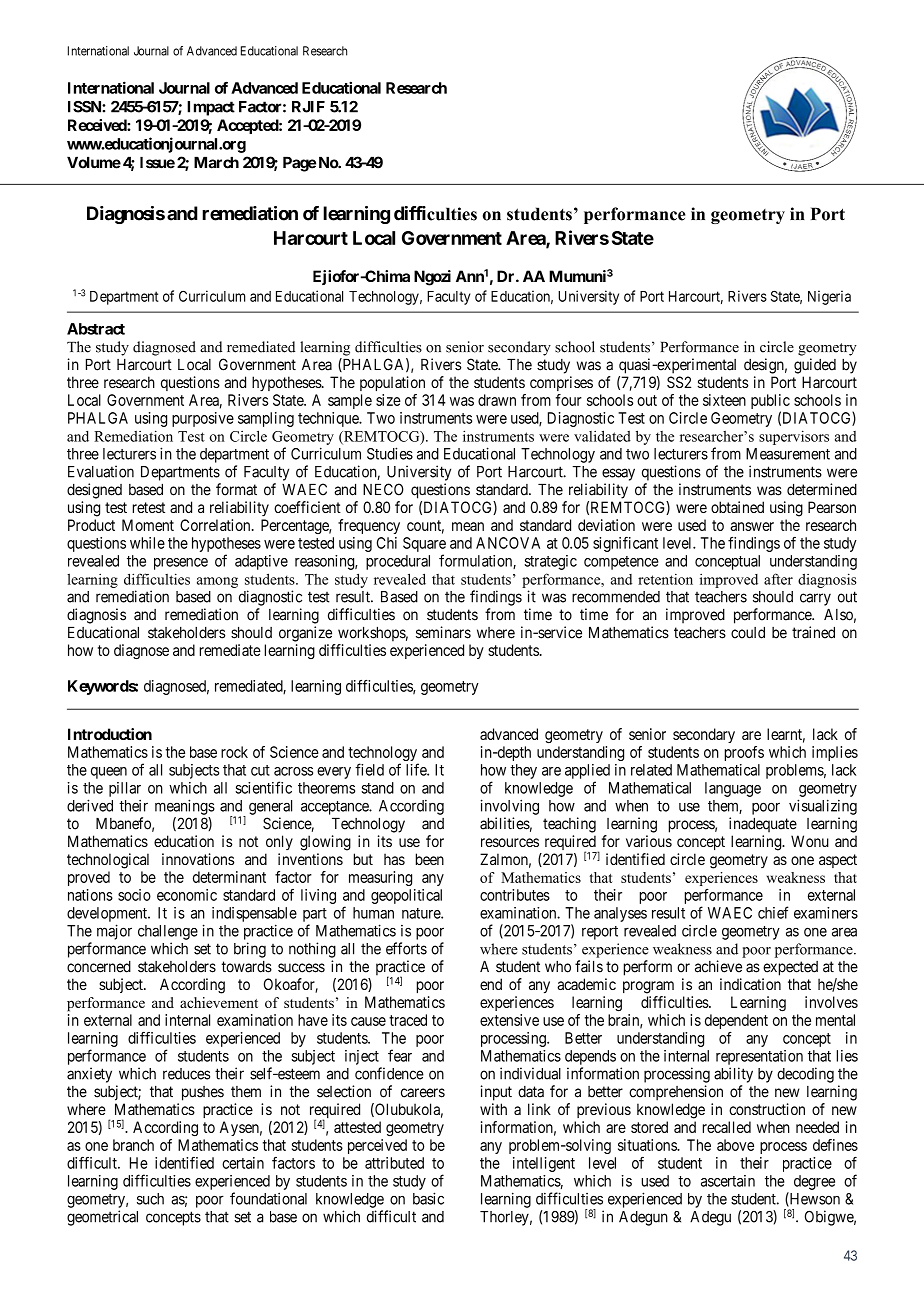  What do you see at coordinates (430, 859) in the screenshot?
I see `been` at bounding box center [430, 859].
